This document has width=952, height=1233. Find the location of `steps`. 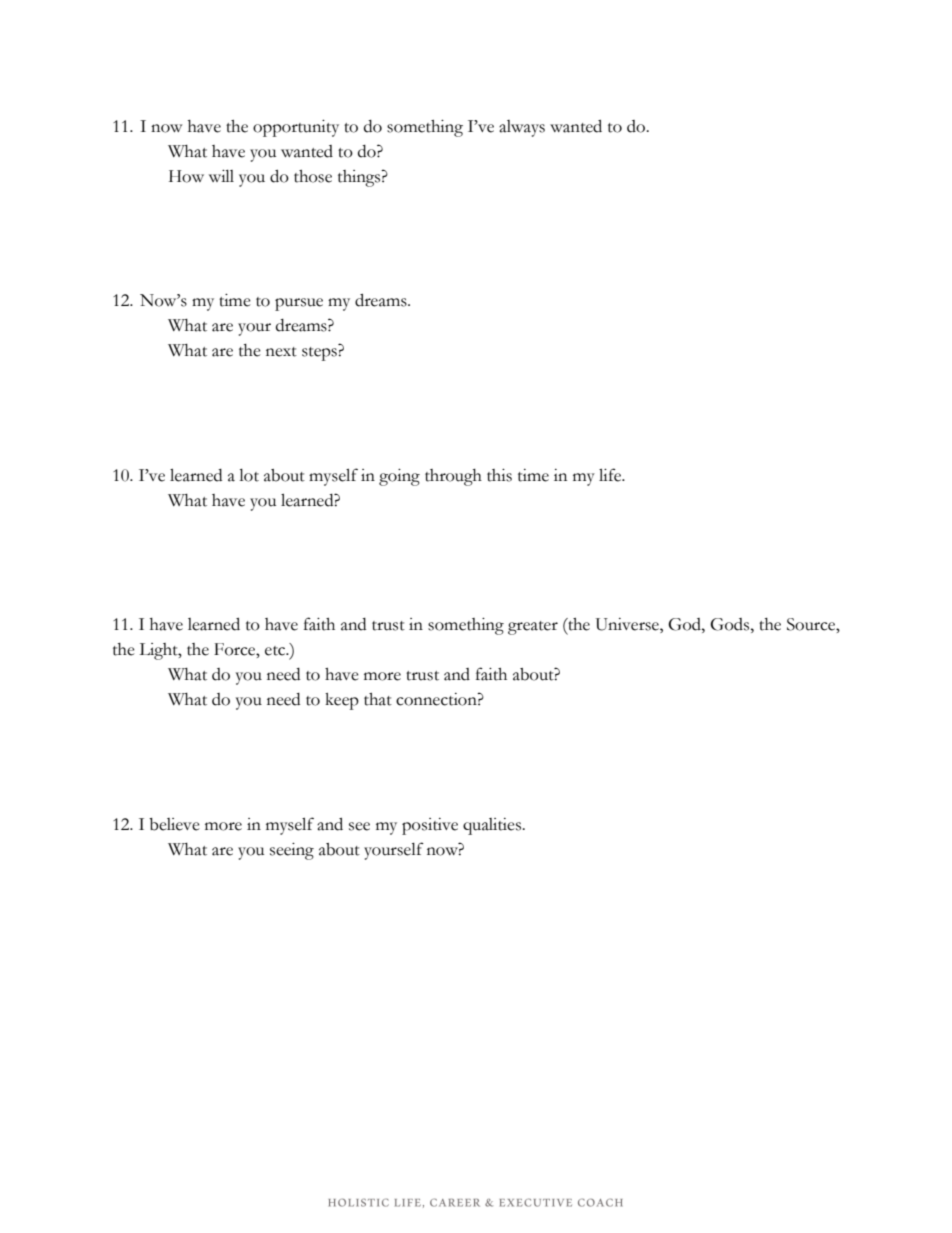

steps is located at coordinates (320, 354).
